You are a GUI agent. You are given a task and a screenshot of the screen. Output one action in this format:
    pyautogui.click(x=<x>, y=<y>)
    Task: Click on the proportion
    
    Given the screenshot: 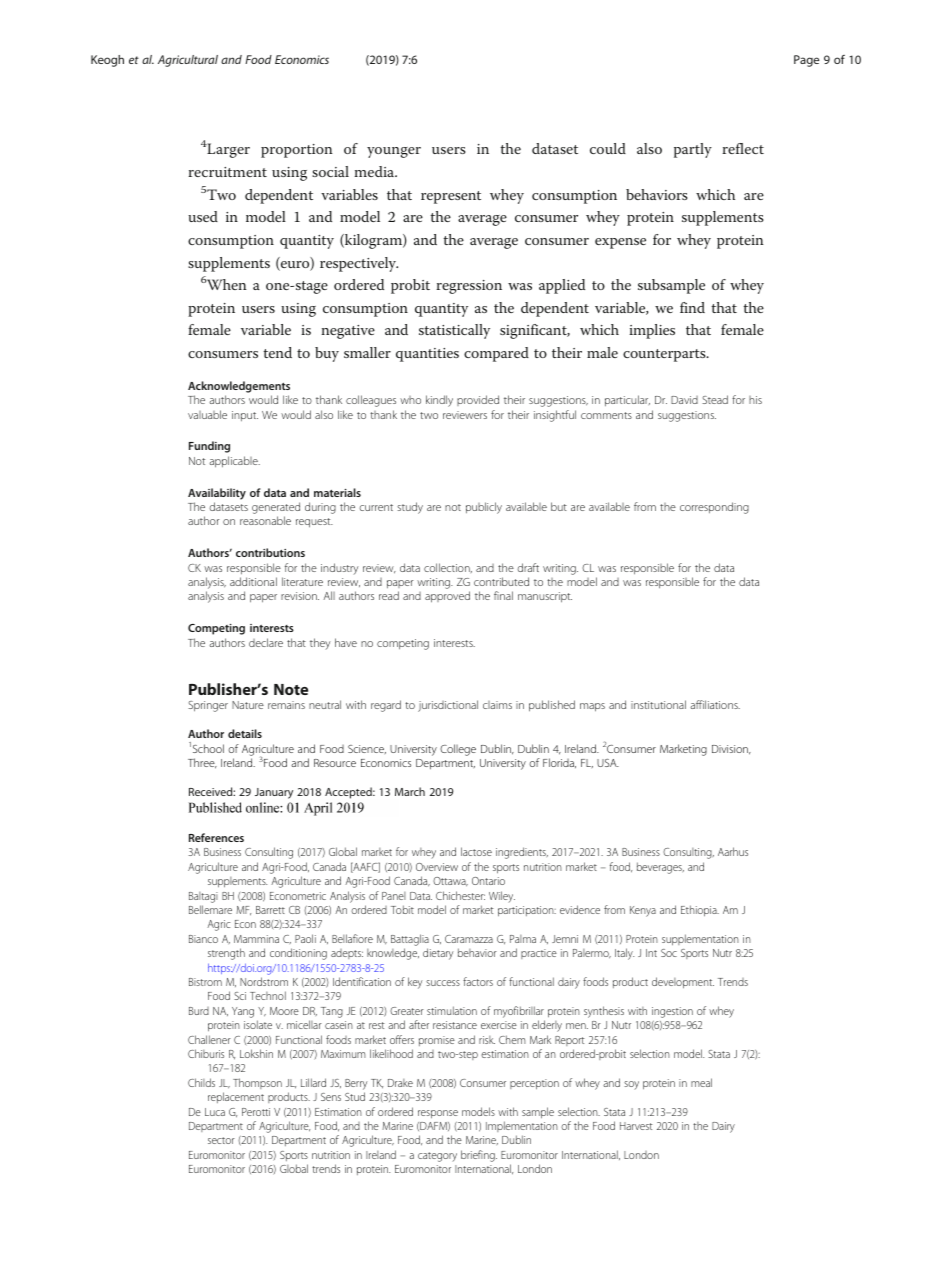 What is the action you would take?
    pyautogui.click(x=297, y=151)
